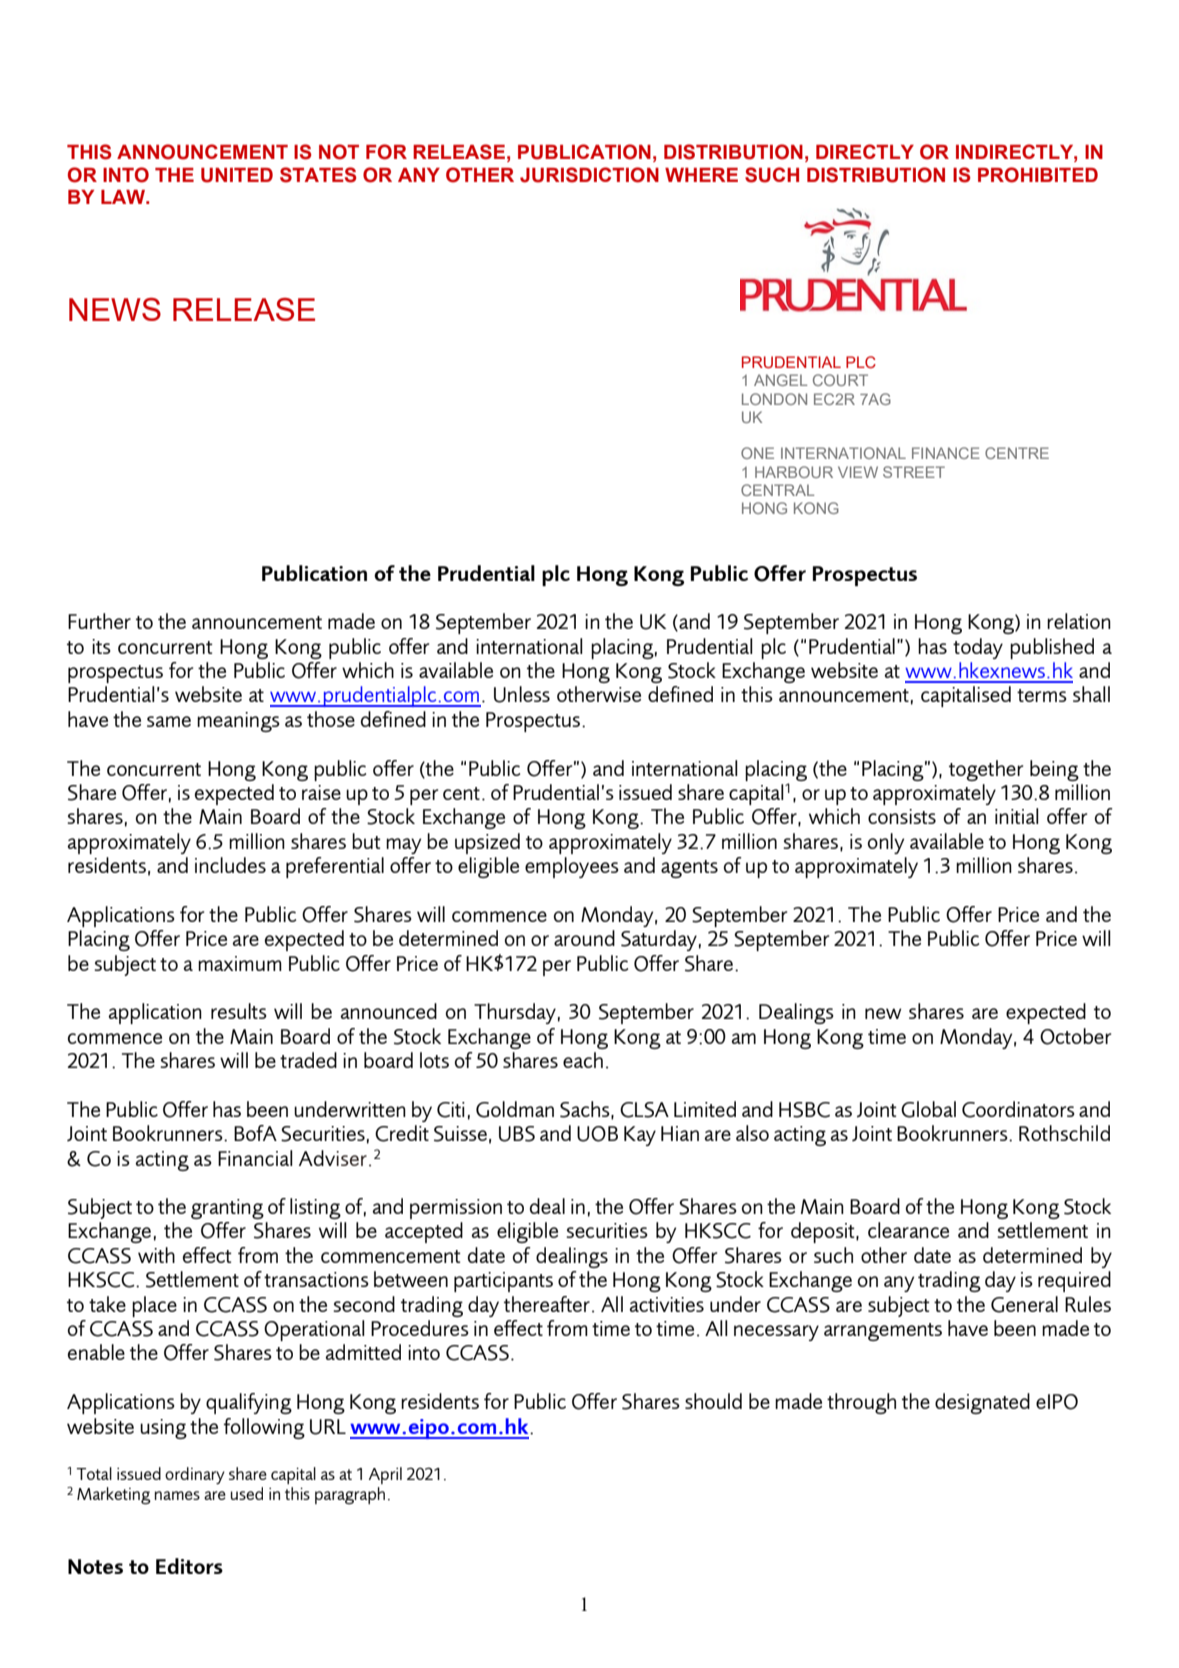 This screenshot has width=1179, height=1668. What do you see at coordinates (908, 1230) in the screenshot?
I see `clearance` at bounding box center [908, 1230].
